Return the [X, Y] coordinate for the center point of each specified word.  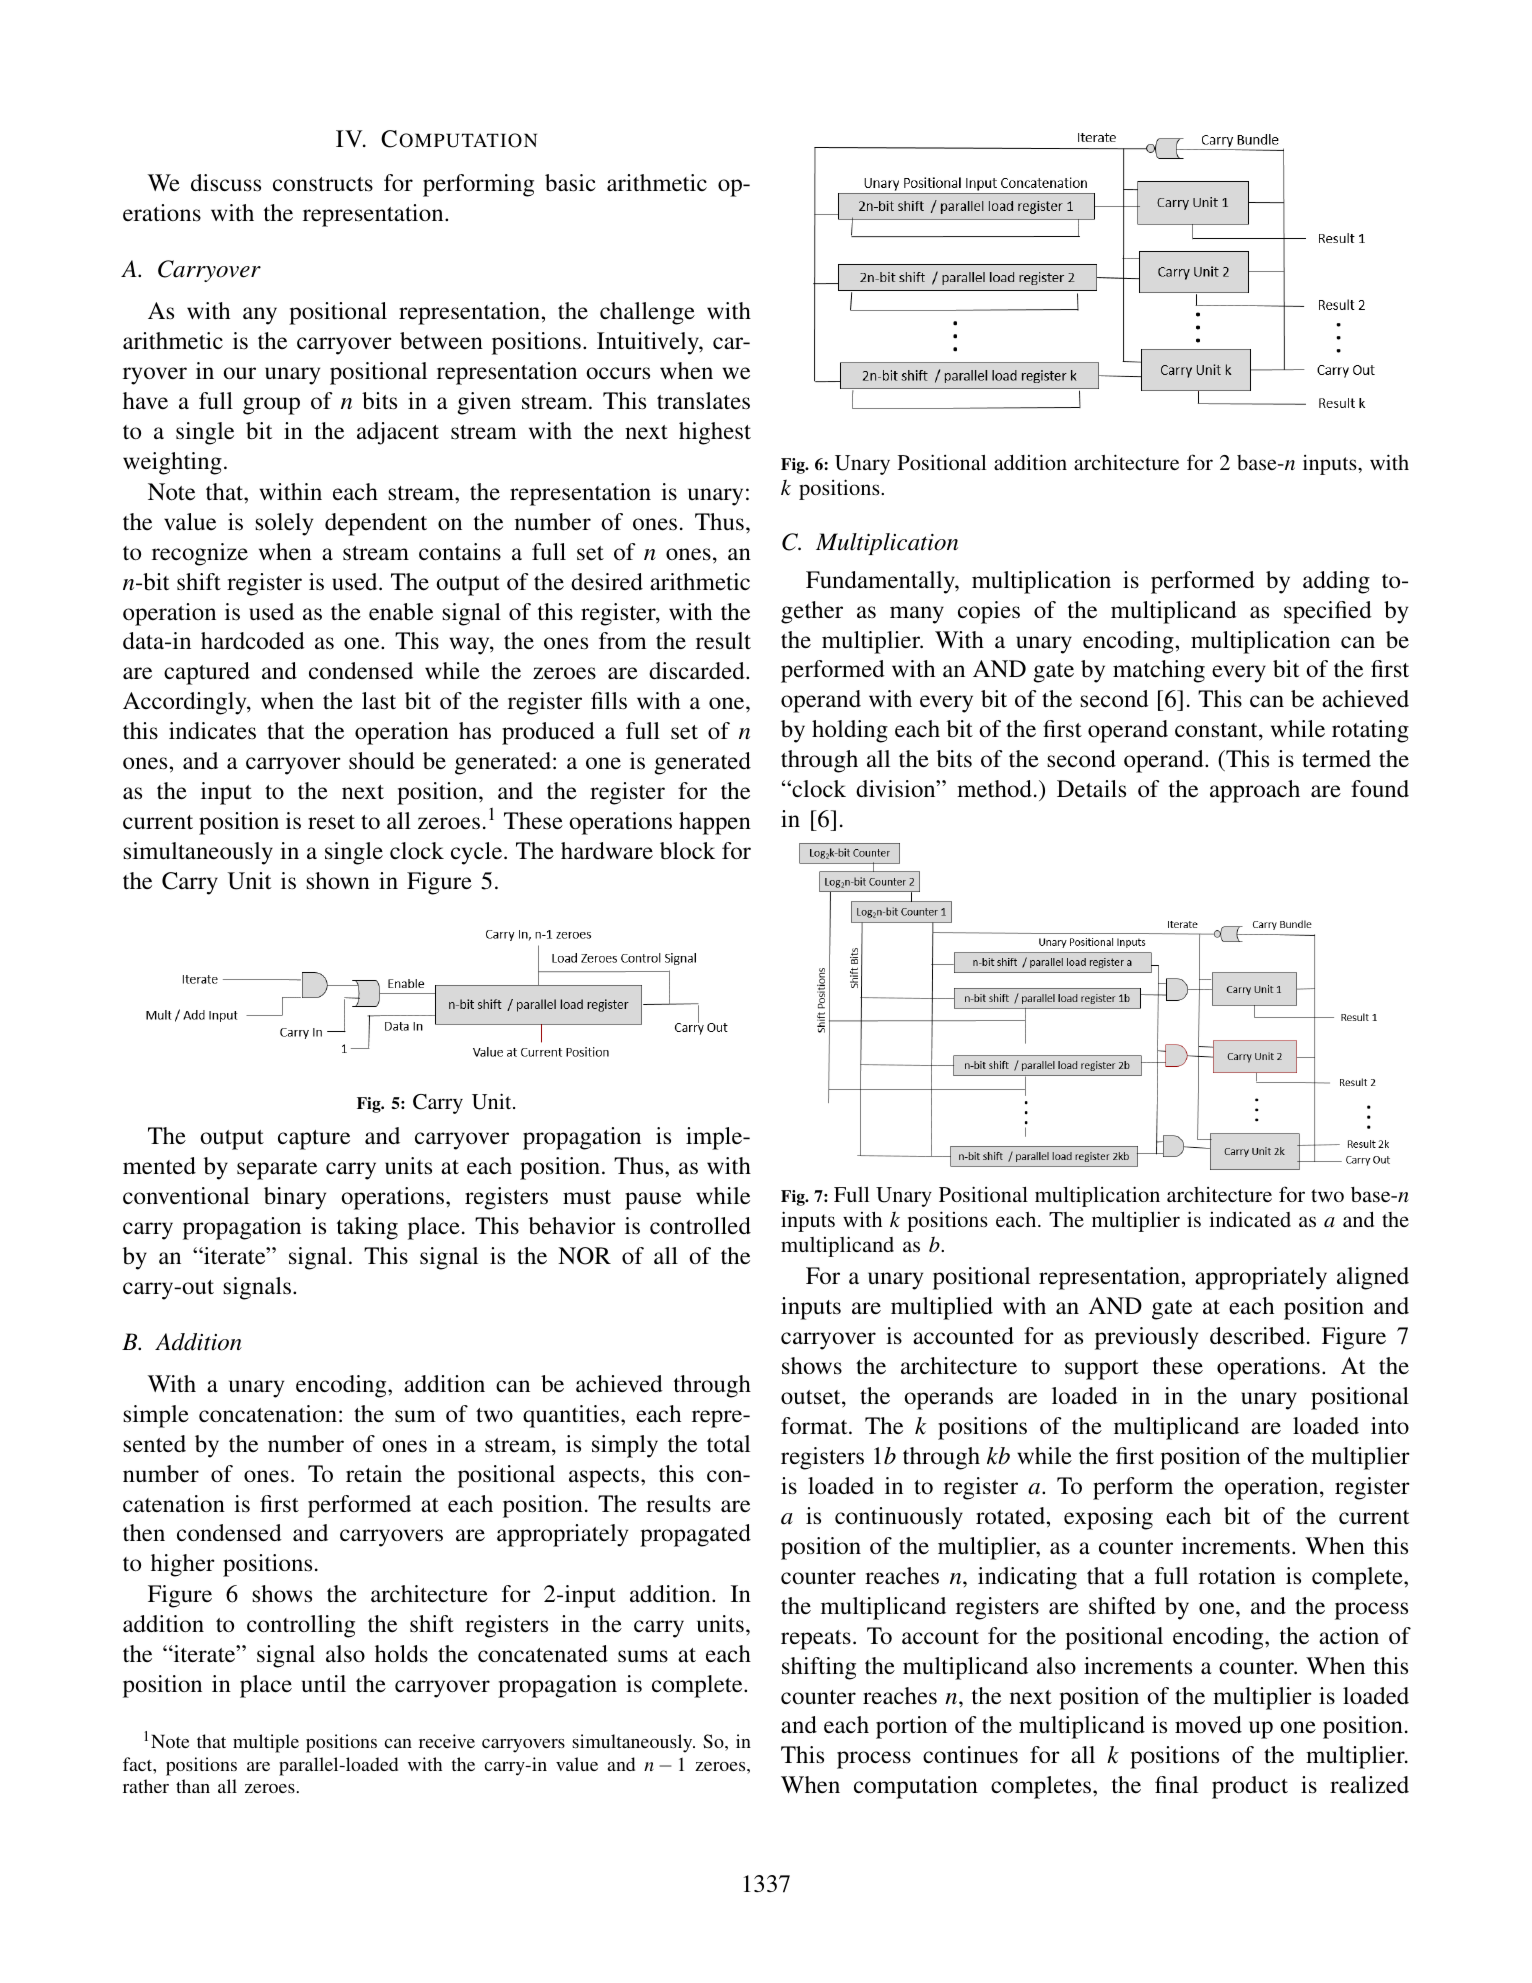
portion [911, 1727]
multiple [266, 1743]
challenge [647, 313]
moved [1208, 1725]
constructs [323, 184]
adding [1336, 582]
